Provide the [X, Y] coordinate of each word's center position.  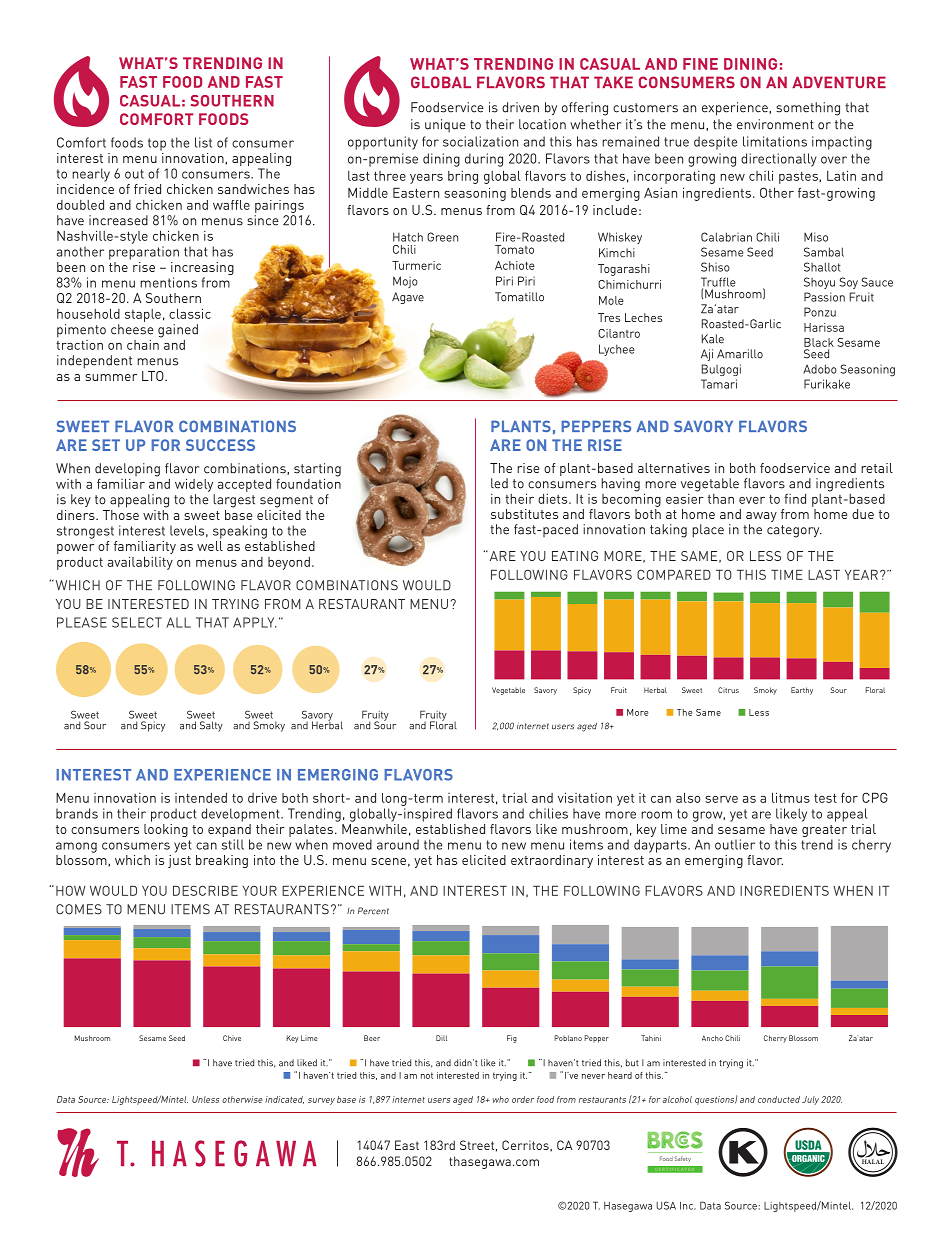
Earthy [802, 691]
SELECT [137, 622]
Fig [512, 1039]
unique [445, 125]
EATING [575, 556]
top [157, 144]
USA [666, 1205]
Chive [232, 1038]
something [808, 109]
